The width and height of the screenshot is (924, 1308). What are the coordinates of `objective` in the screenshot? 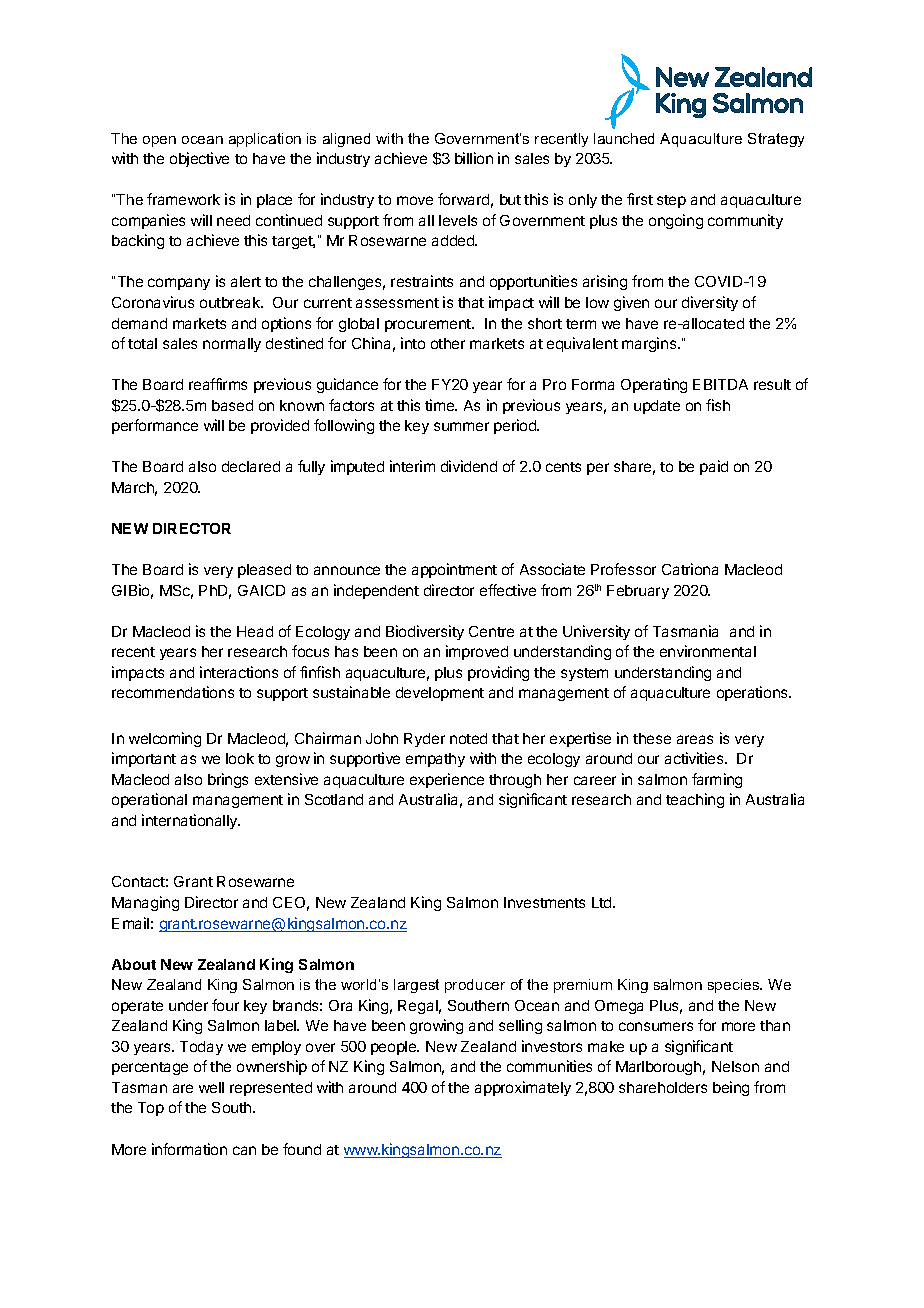 It's located at (199, 159).
